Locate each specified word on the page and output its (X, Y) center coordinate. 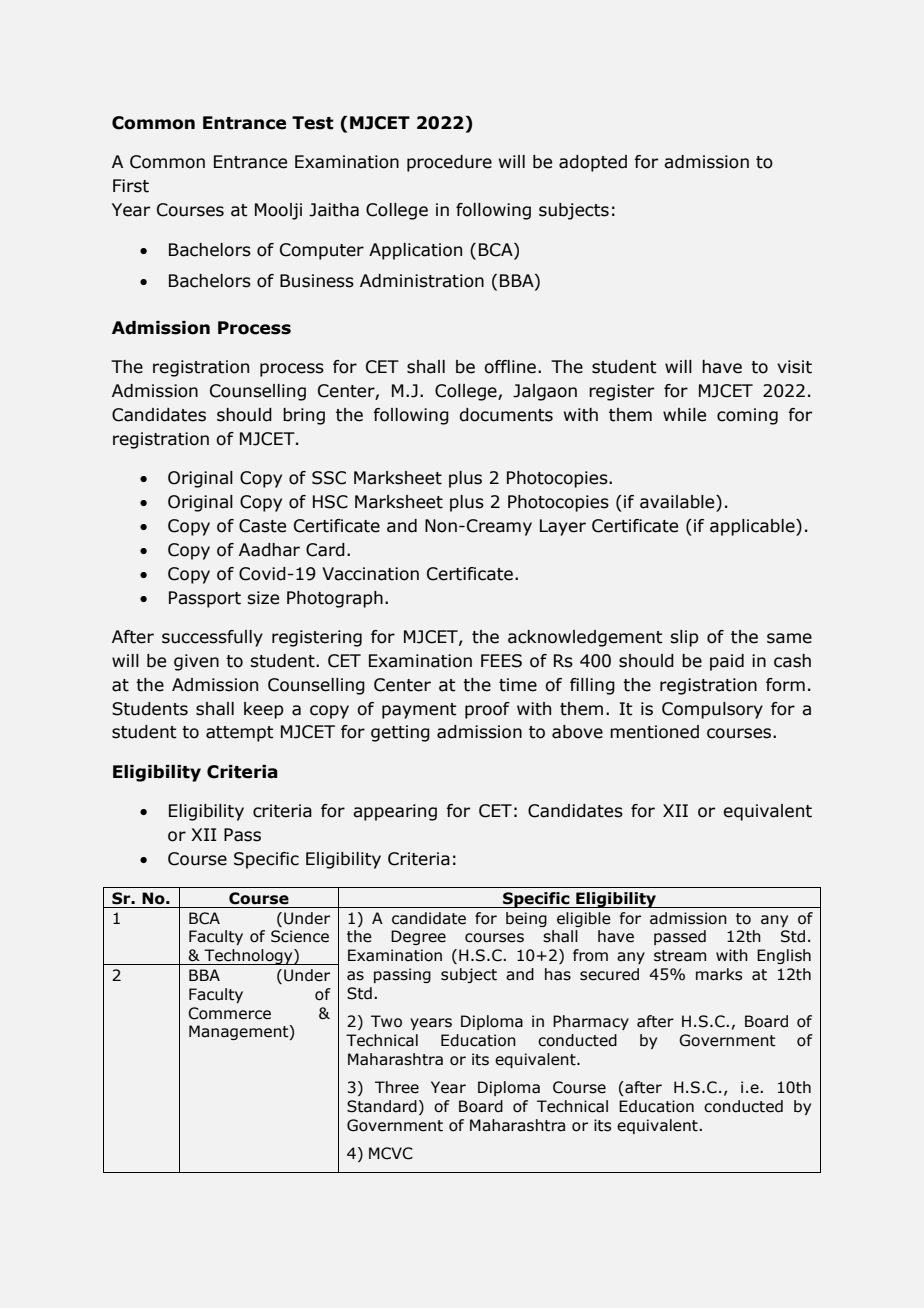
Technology (248, 957)
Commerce (229, 1013)
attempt (239, 734)
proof (487, 710)
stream (680, 956)
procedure (449, 163)
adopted (593, 163)
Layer (563, 527)
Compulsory (712, 710)
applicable (753, 527)
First (131, 186)
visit (794, 367)
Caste (262, 526)
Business (317, 281)
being (526, 919)
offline (510, 367)
